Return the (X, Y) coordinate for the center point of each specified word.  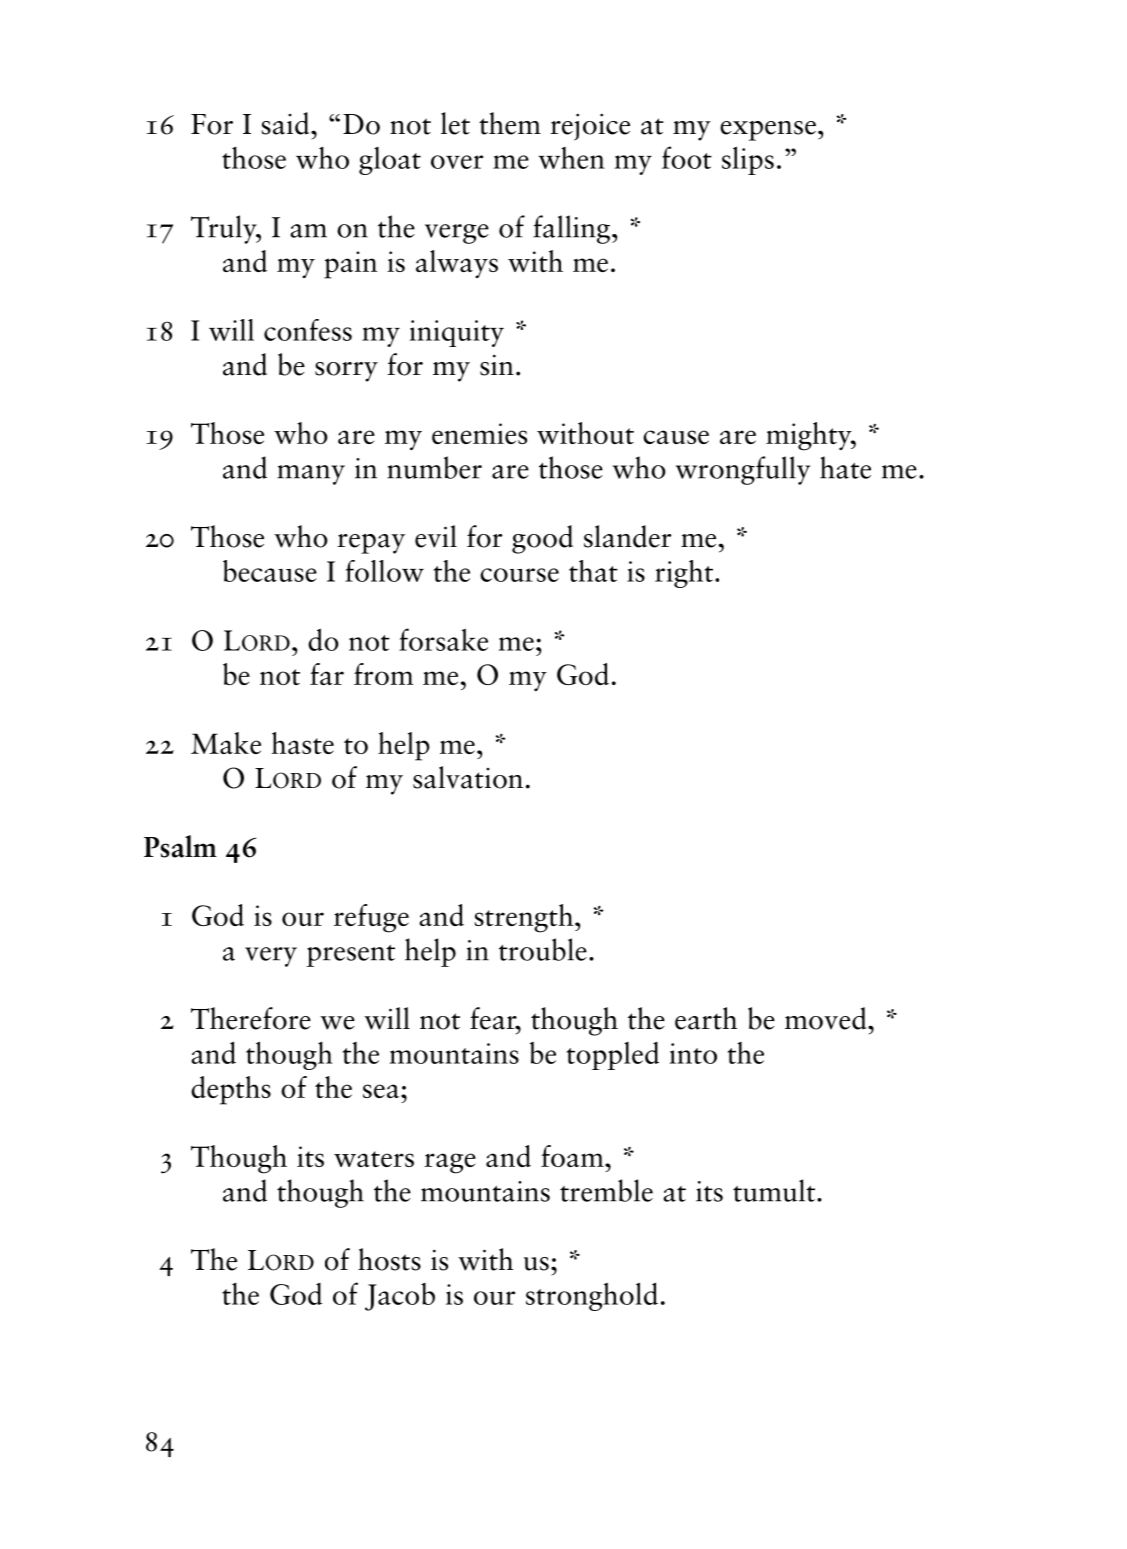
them (510, 123)
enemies (479, 433)
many (311, 475)
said (286, 123)
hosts (389, 1259)
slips (748, 160)
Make (226, 743)
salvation (468, 777)
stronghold (592, 1296)
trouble (543, 949)
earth (706, 1018)
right (684, 574)
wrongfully (743, 470)
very (271, 957)
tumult (774, 1190)
